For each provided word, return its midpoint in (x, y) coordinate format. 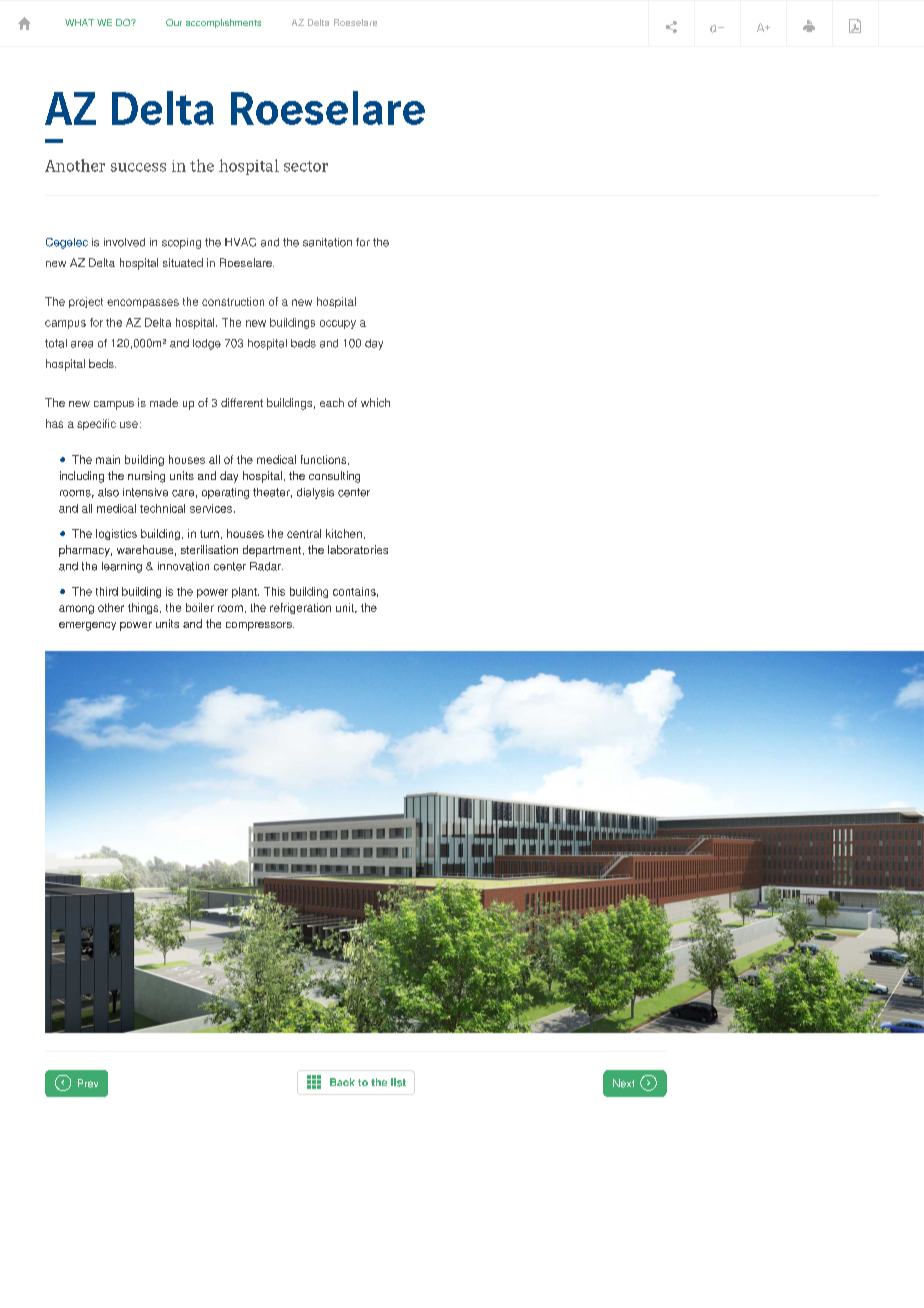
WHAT (79, 22)
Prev (88, 1083)
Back (342, 1082)
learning (122, 567)
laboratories (358, 549)
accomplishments (223, 23)
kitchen (344, 533)
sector (306, 166)
